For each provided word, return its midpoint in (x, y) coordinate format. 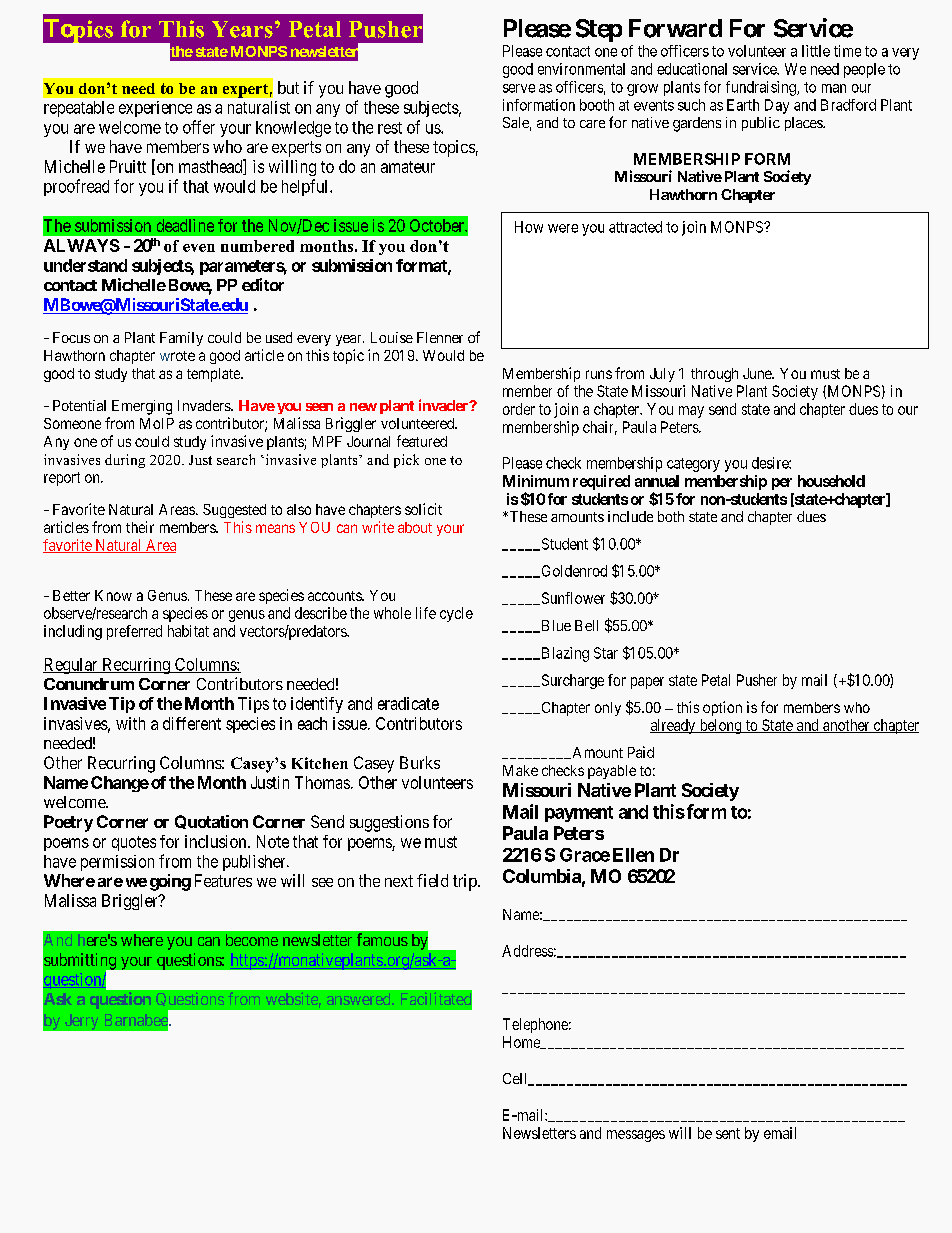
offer (199, 127)
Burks (420, 762)
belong (720, 726)
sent (728, 1133)
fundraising (762, 88)
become (252, 940)
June (758, 373)
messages (636, 1136)
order (519, 409)
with (130, 723)
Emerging (142, 407)
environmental (581, 69)
